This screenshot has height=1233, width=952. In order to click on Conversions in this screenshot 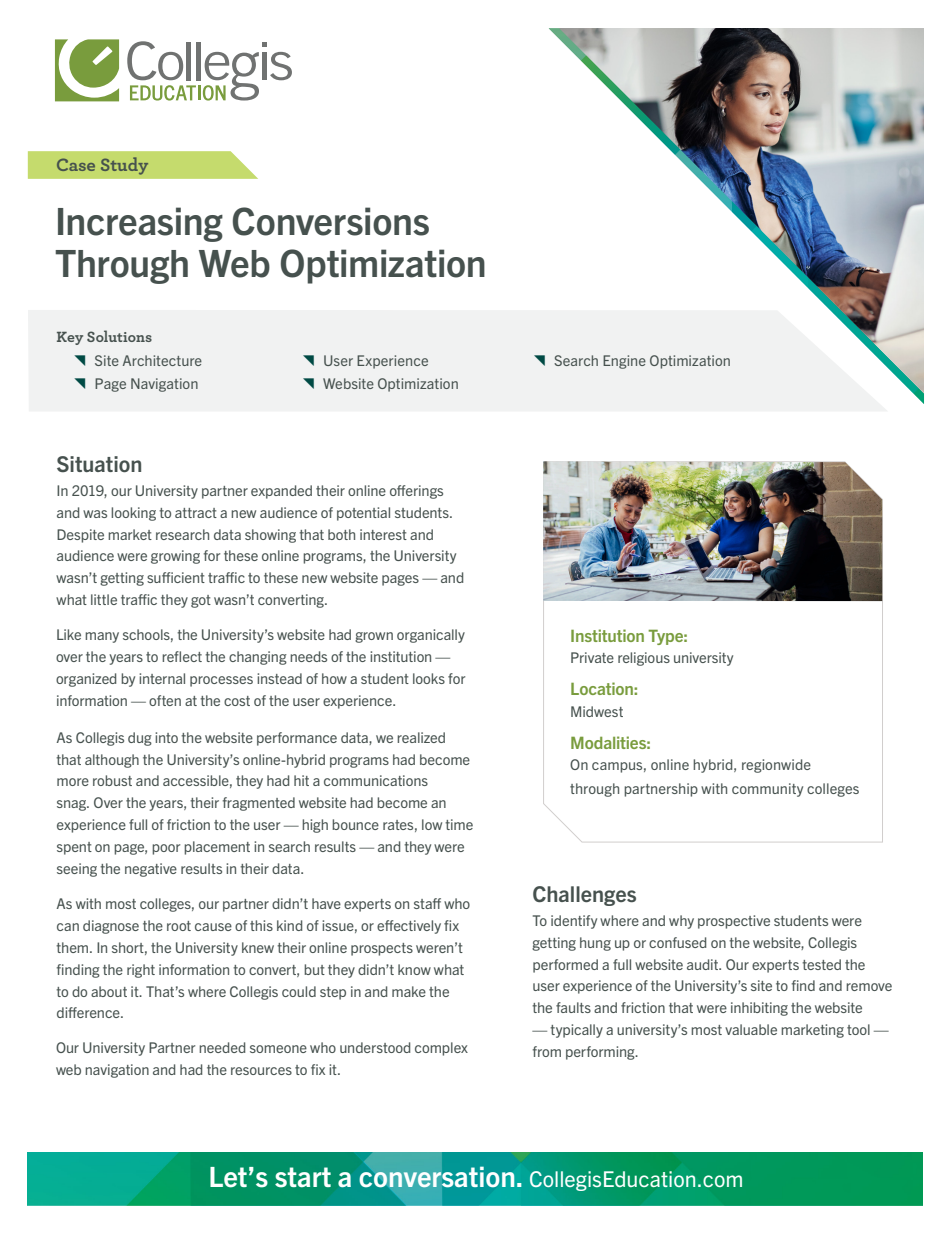, I will do `click(331, 221)`.
